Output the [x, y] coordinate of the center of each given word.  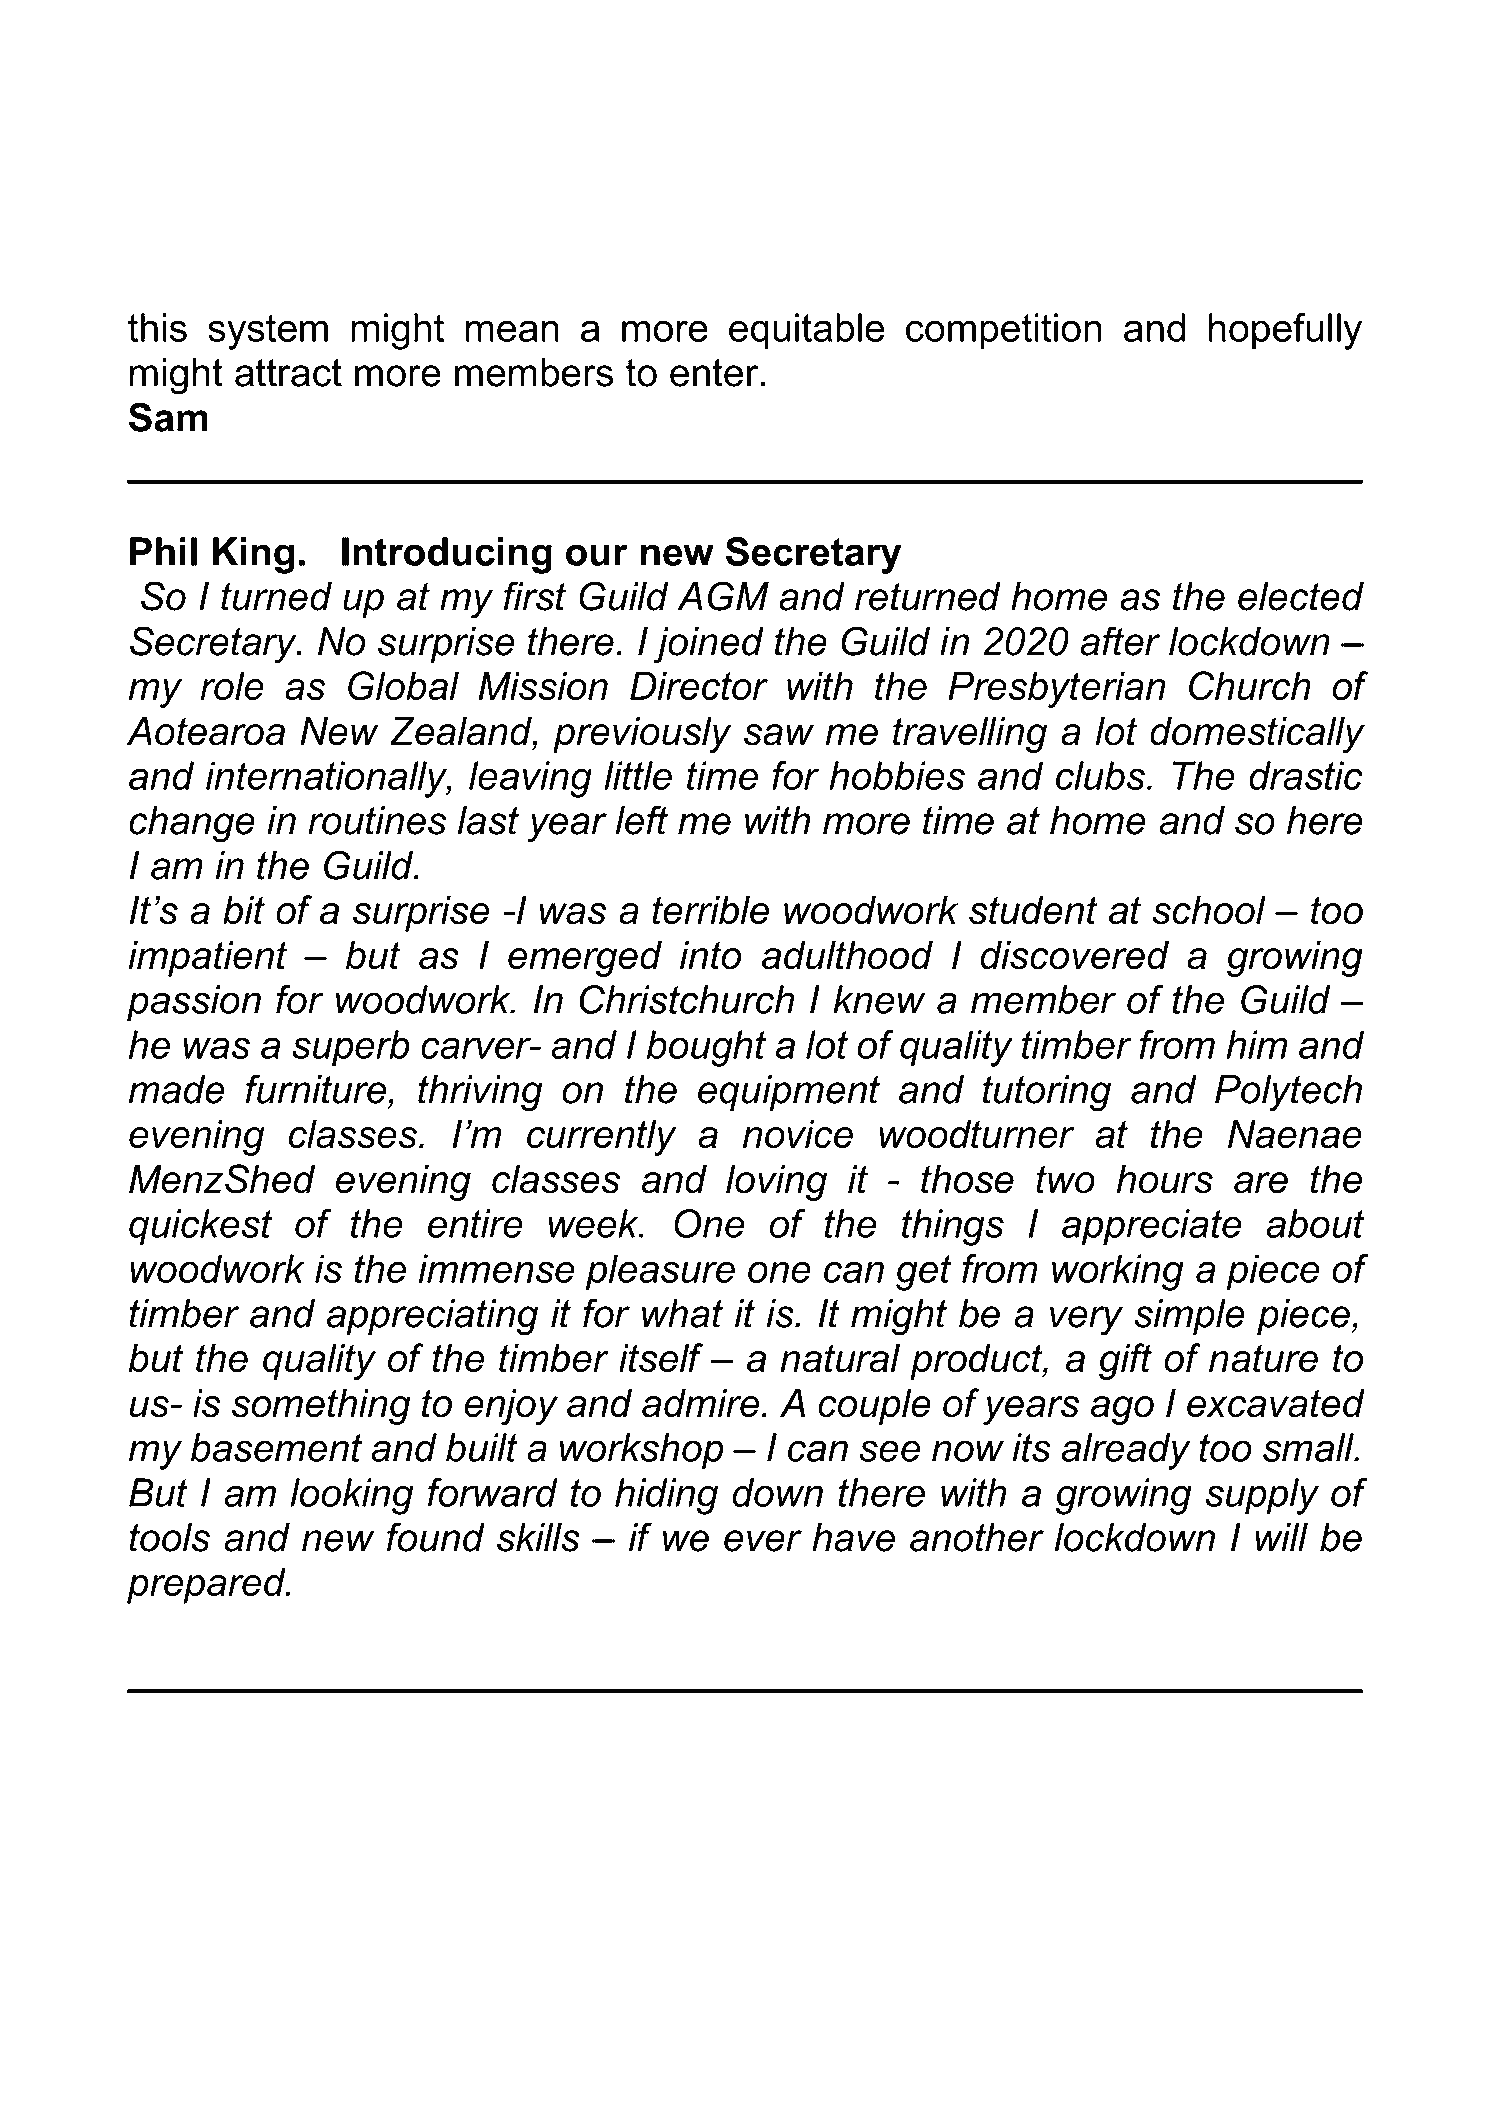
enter [714, 373]
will [1281, 1537]
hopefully [1285, 331]
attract [288, 373]
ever [763, 1541]
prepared [207, 1585]
